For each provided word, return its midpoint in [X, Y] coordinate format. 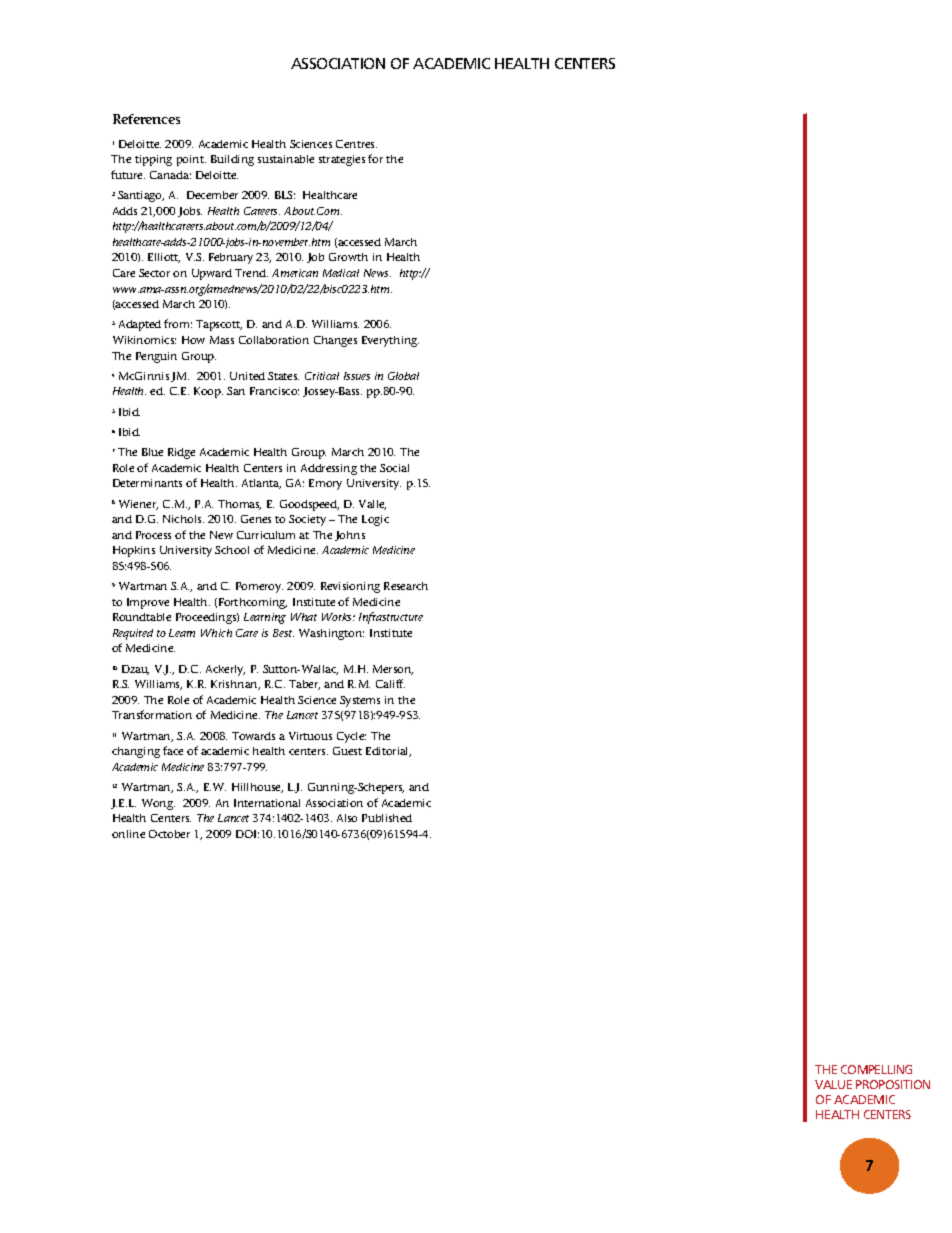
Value [833, 1084]
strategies [342, 160]
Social [394, 468]
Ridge [181, 453]
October [169, 834]
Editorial [388, 752]
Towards [253, 736]
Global [403, 376]
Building [232, 160]
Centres [356, 144]
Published [387, 818]
